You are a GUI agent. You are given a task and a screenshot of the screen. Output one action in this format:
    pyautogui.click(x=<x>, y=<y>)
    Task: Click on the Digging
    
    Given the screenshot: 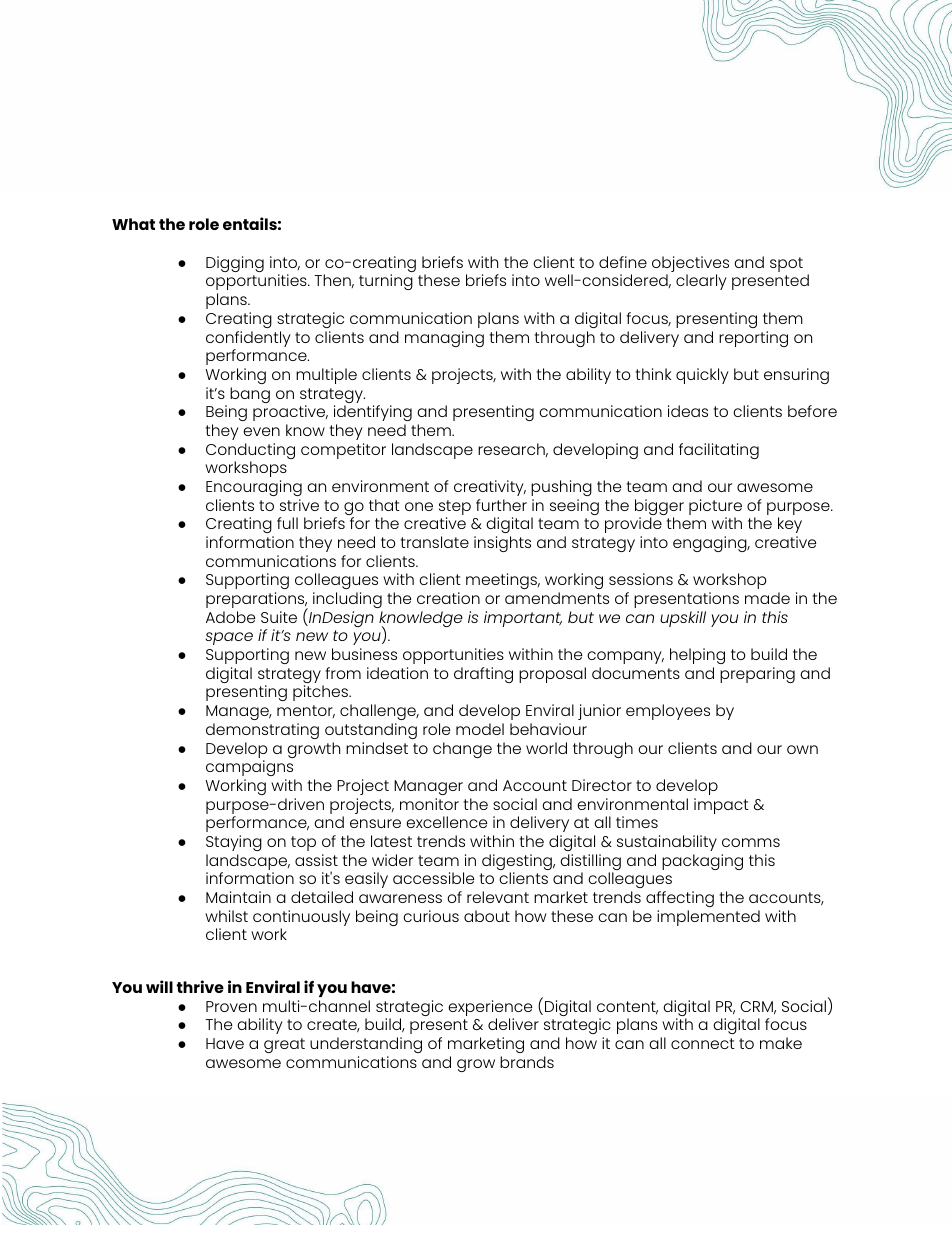 What is the action you would take?
    pyautogui.click(x=235, y=264)
